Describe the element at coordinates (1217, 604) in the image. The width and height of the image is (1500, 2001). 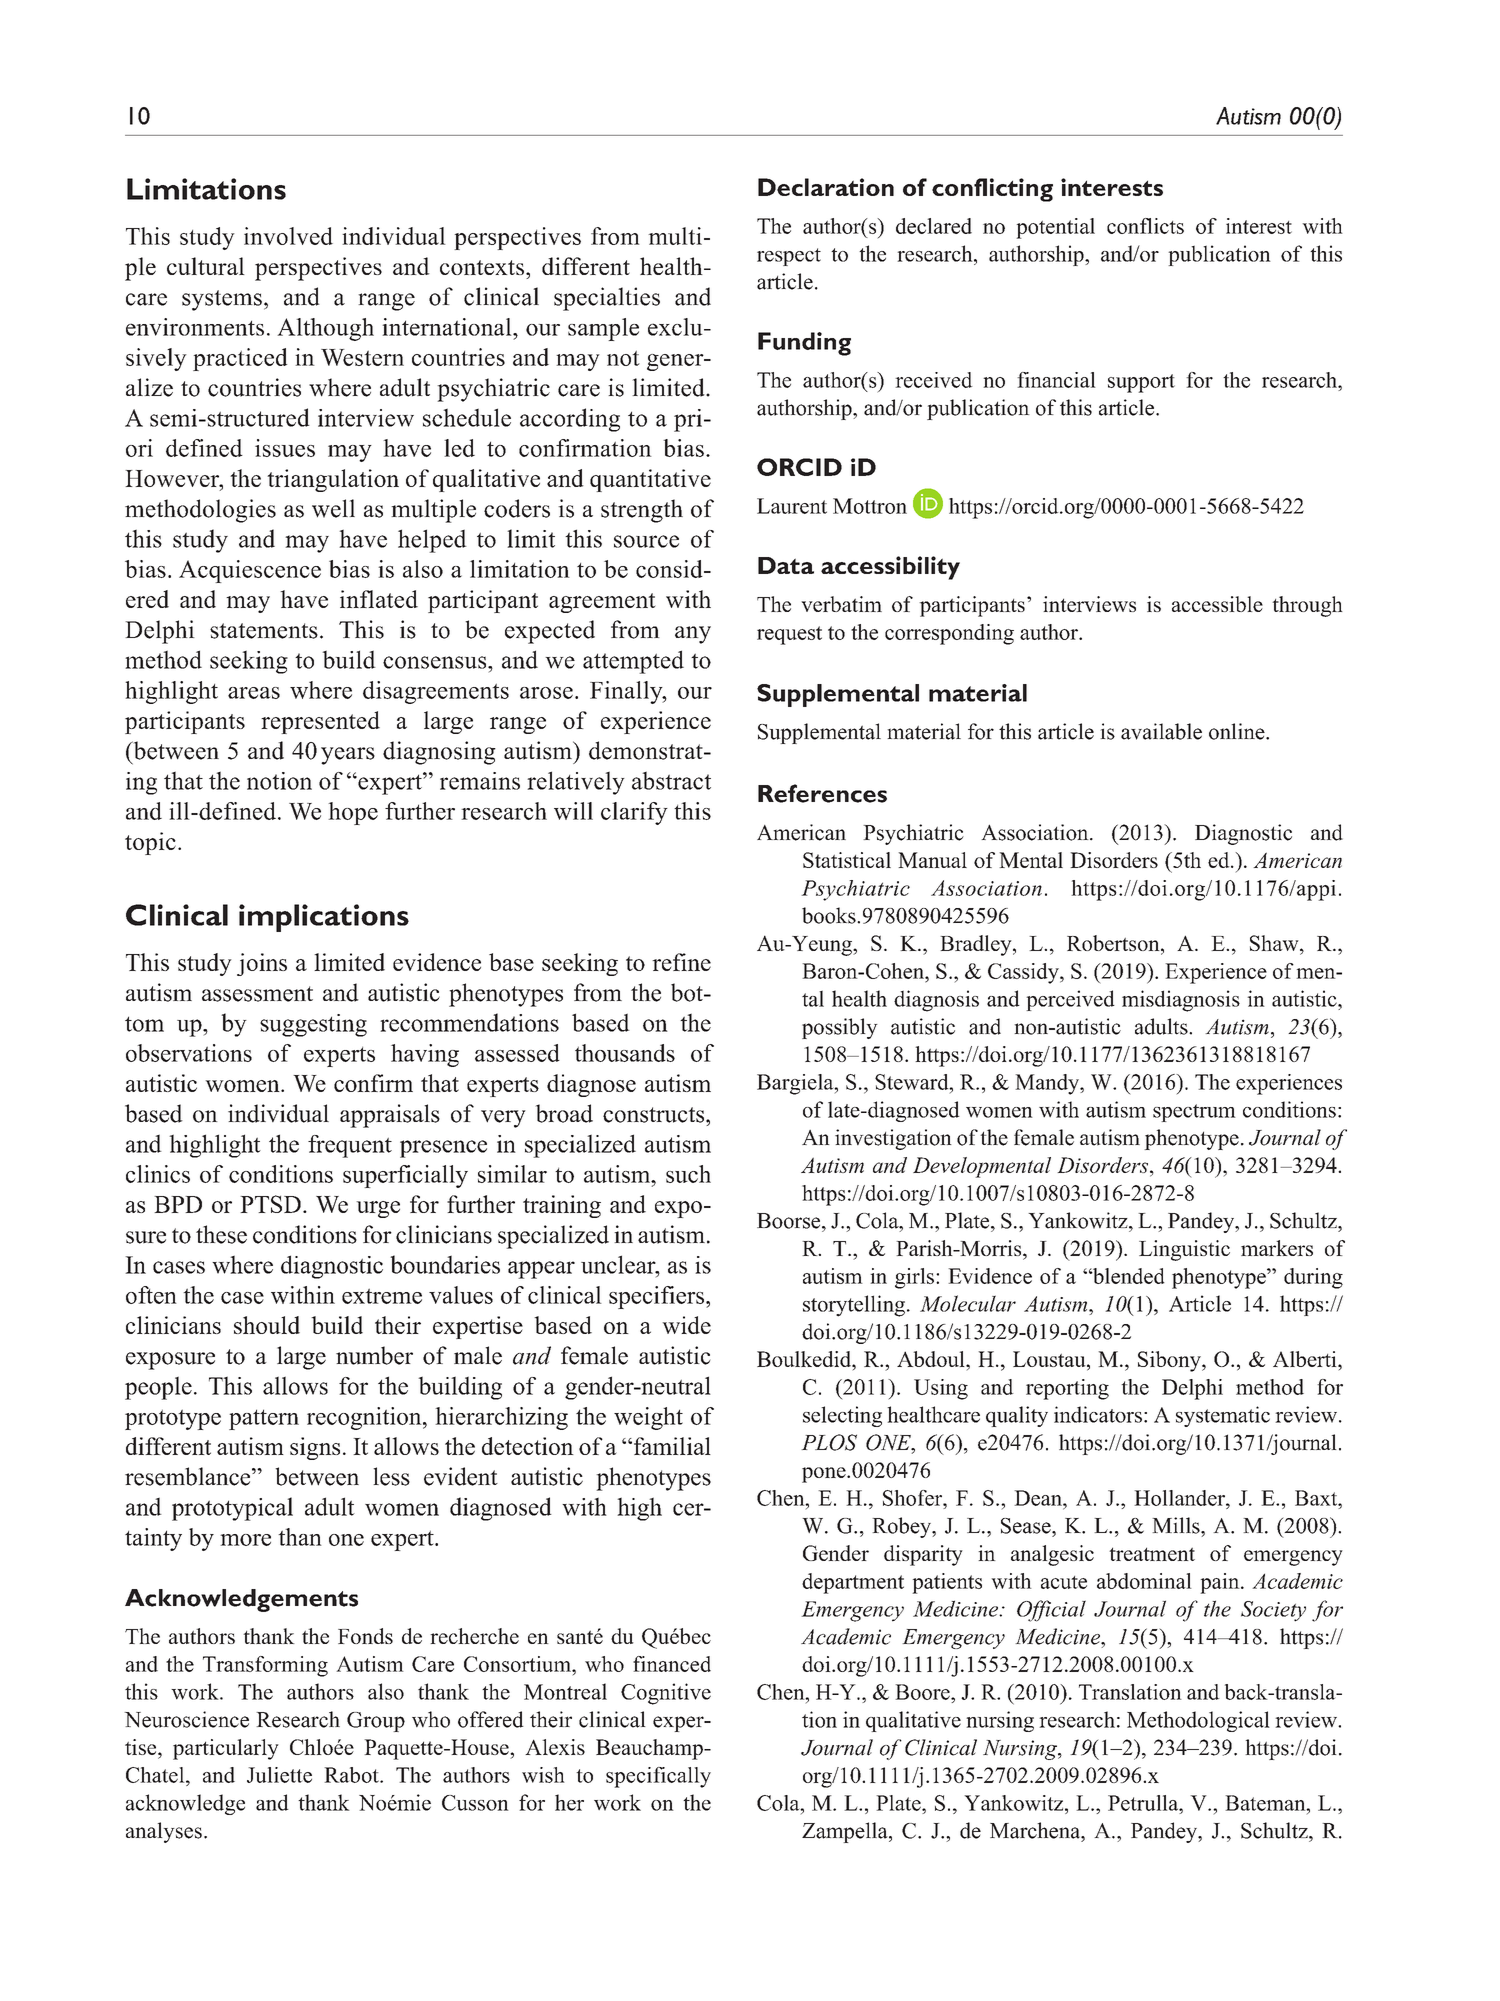
I see `accessible` at that location.
